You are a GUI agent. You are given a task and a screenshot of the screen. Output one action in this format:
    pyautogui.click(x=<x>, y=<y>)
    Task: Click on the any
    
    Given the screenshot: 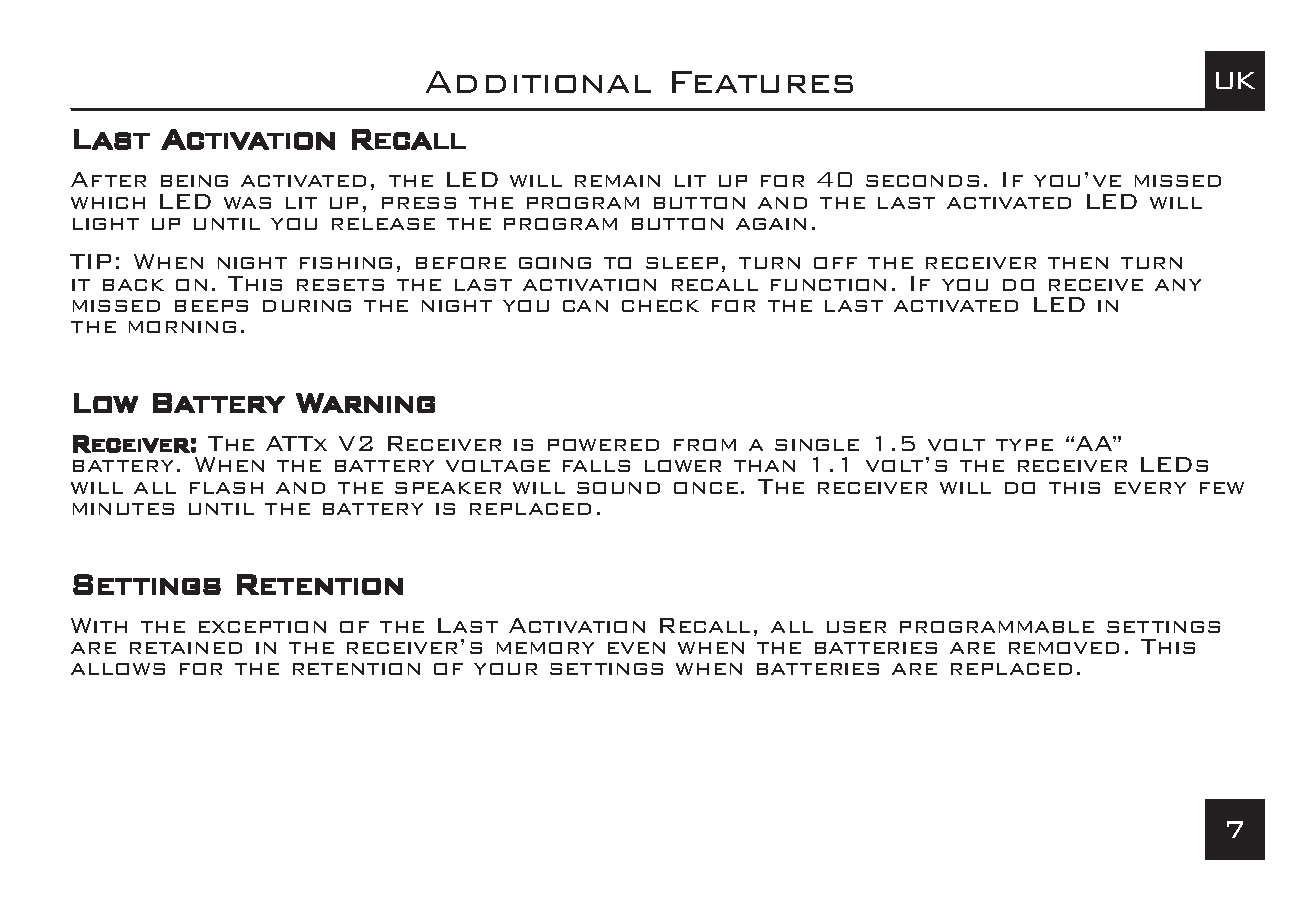 What is the action you would take?
    pyautogui.click(x=1178, y=285)
